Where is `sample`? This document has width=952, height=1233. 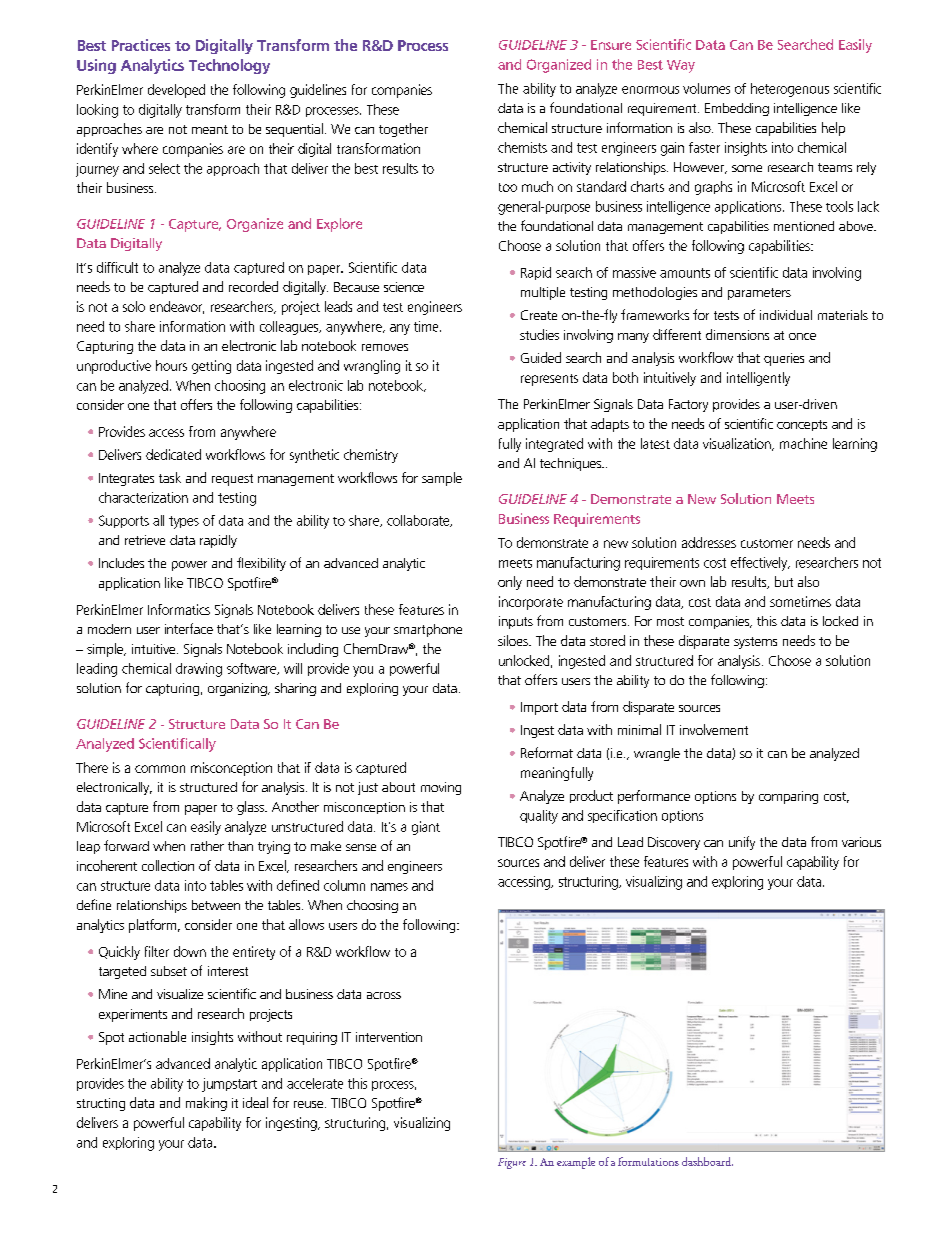
sample is located at coordinates (442, 479).
